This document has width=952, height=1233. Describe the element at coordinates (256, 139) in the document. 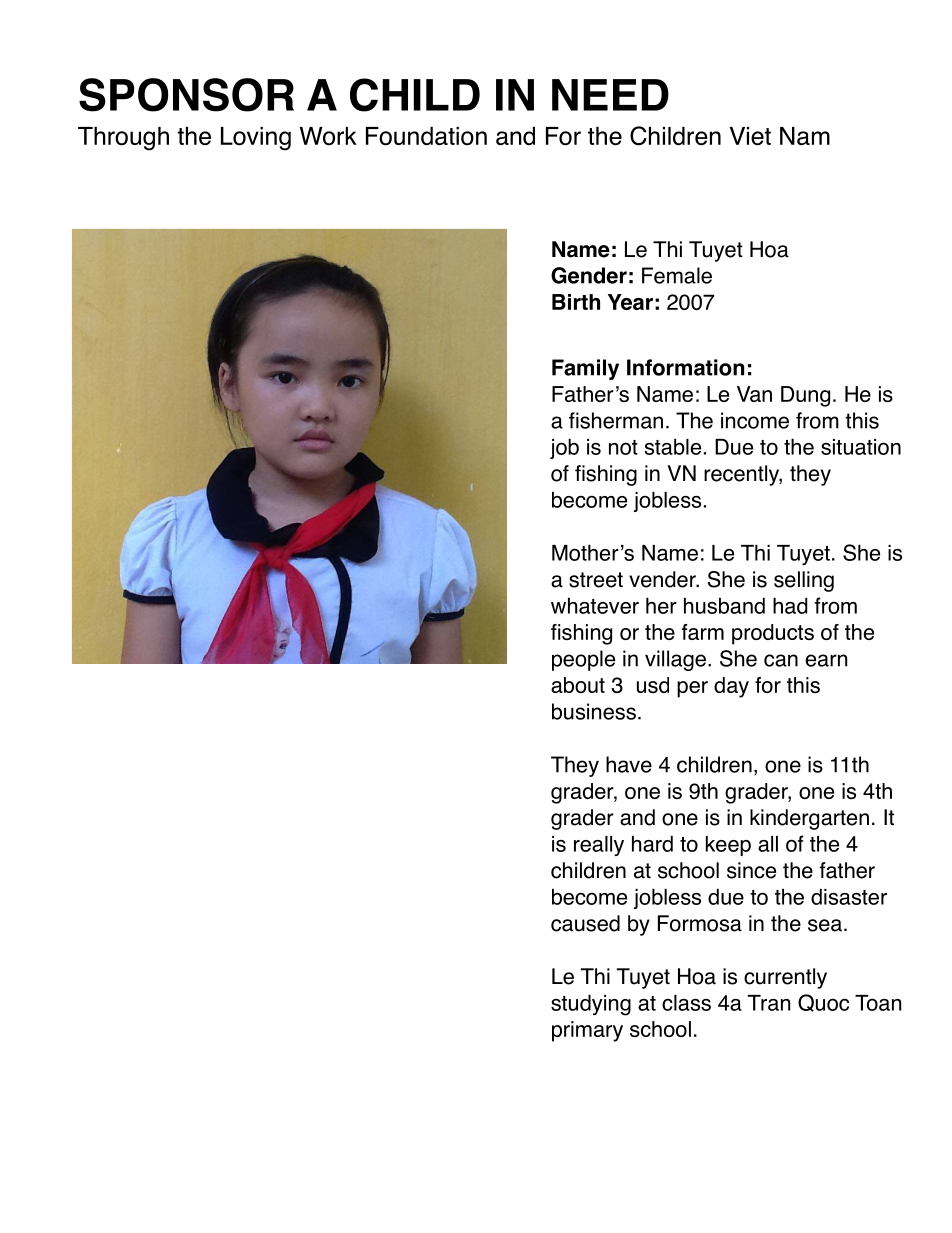

I see `Loving` at that location.
